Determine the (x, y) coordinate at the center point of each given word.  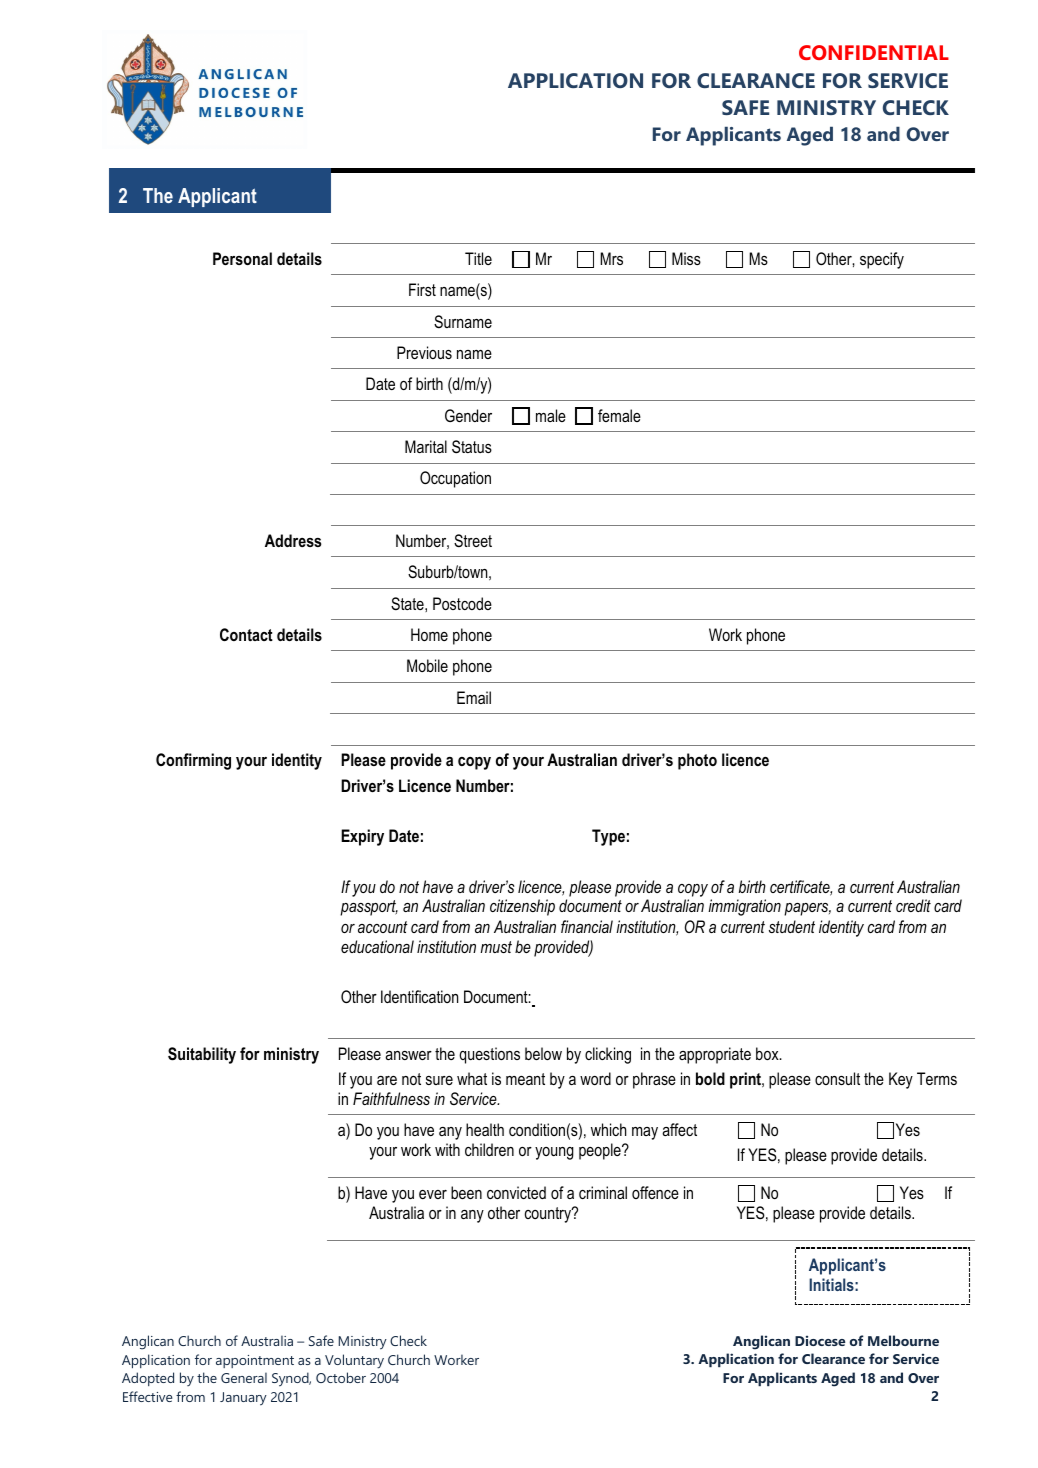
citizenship (522, 907)
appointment (255, 1361)
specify (882, 260)
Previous (424, 352)
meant (525, 1079)
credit (913, 905)
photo (697, 761)
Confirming (193, 761)
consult (837, 1078)
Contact (246, 634)
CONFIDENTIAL (874, 52)
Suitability (202, 1055)
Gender (468, 415)
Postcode (462, 603)
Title (478, 258)
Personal (242, 258)
